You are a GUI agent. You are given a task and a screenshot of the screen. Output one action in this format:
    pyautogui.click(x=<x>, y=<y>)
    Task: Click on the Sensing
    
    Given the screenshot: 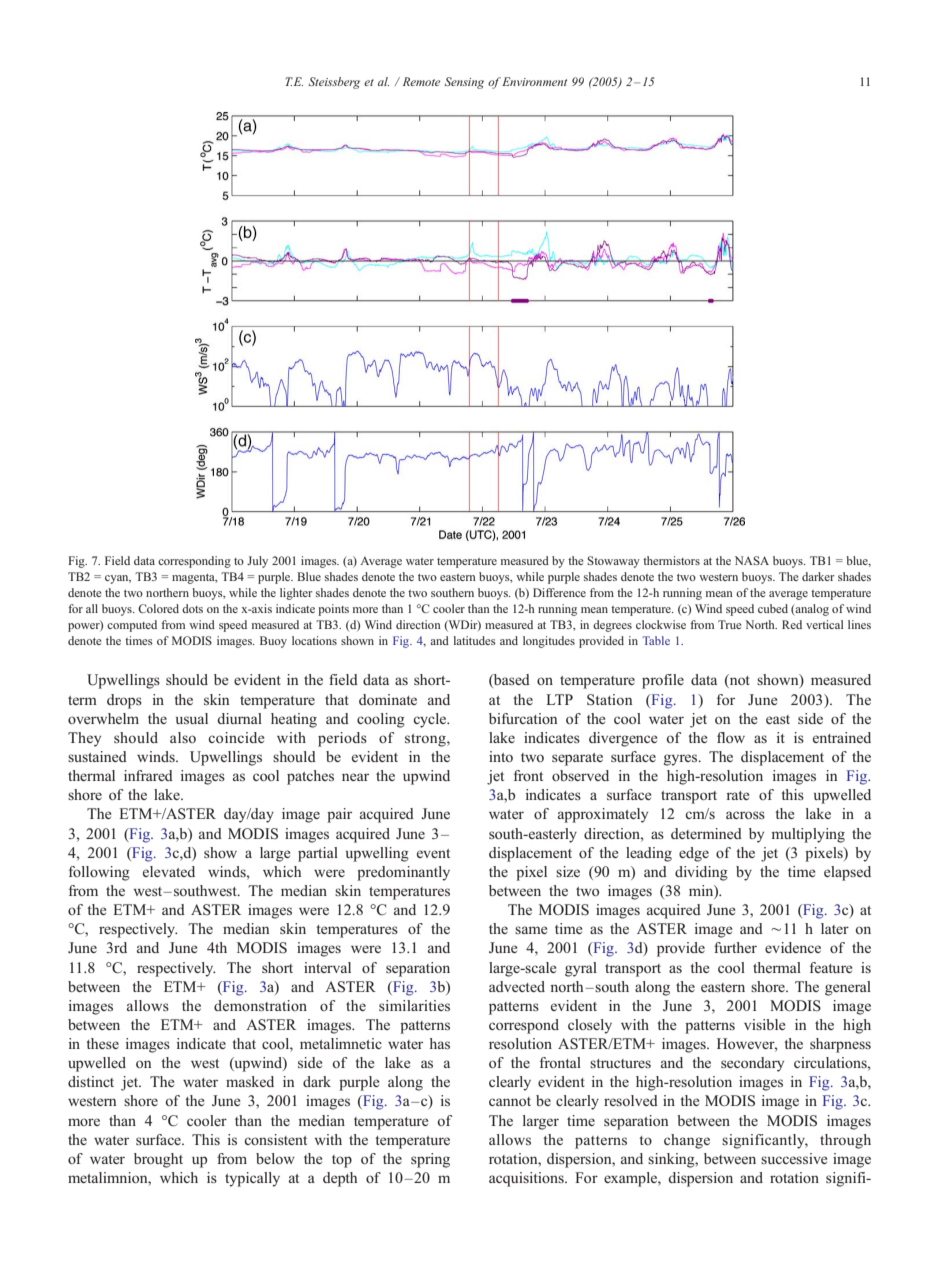 What is the action you would take?
    pyautogui.click(x=464, y=83)
